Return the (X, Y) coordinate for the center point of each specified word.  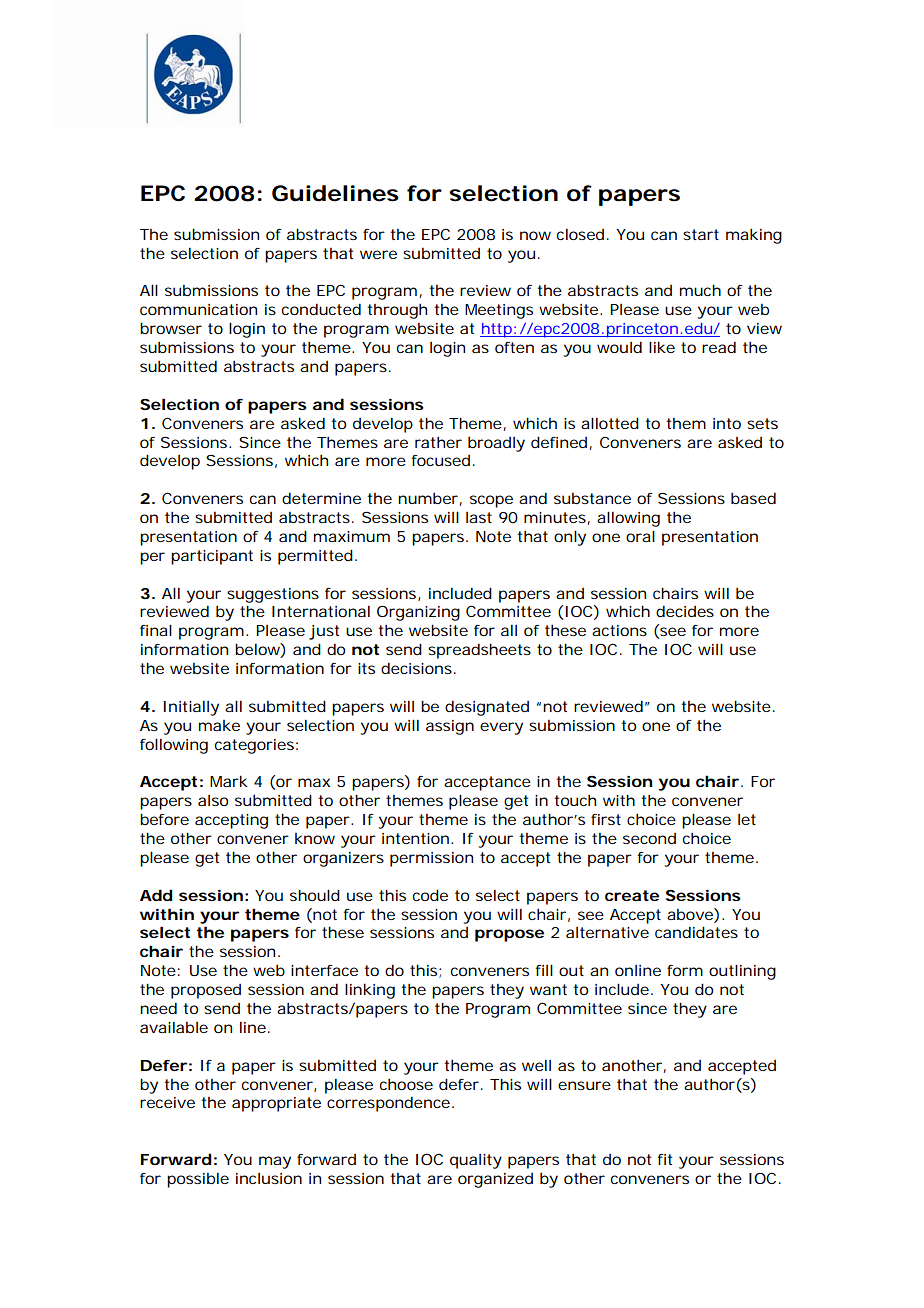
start (701, 234)
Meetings (499, 311)
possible (198, 1180)
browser (171, 328)
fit (664, 1159)
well (536, 1065)
